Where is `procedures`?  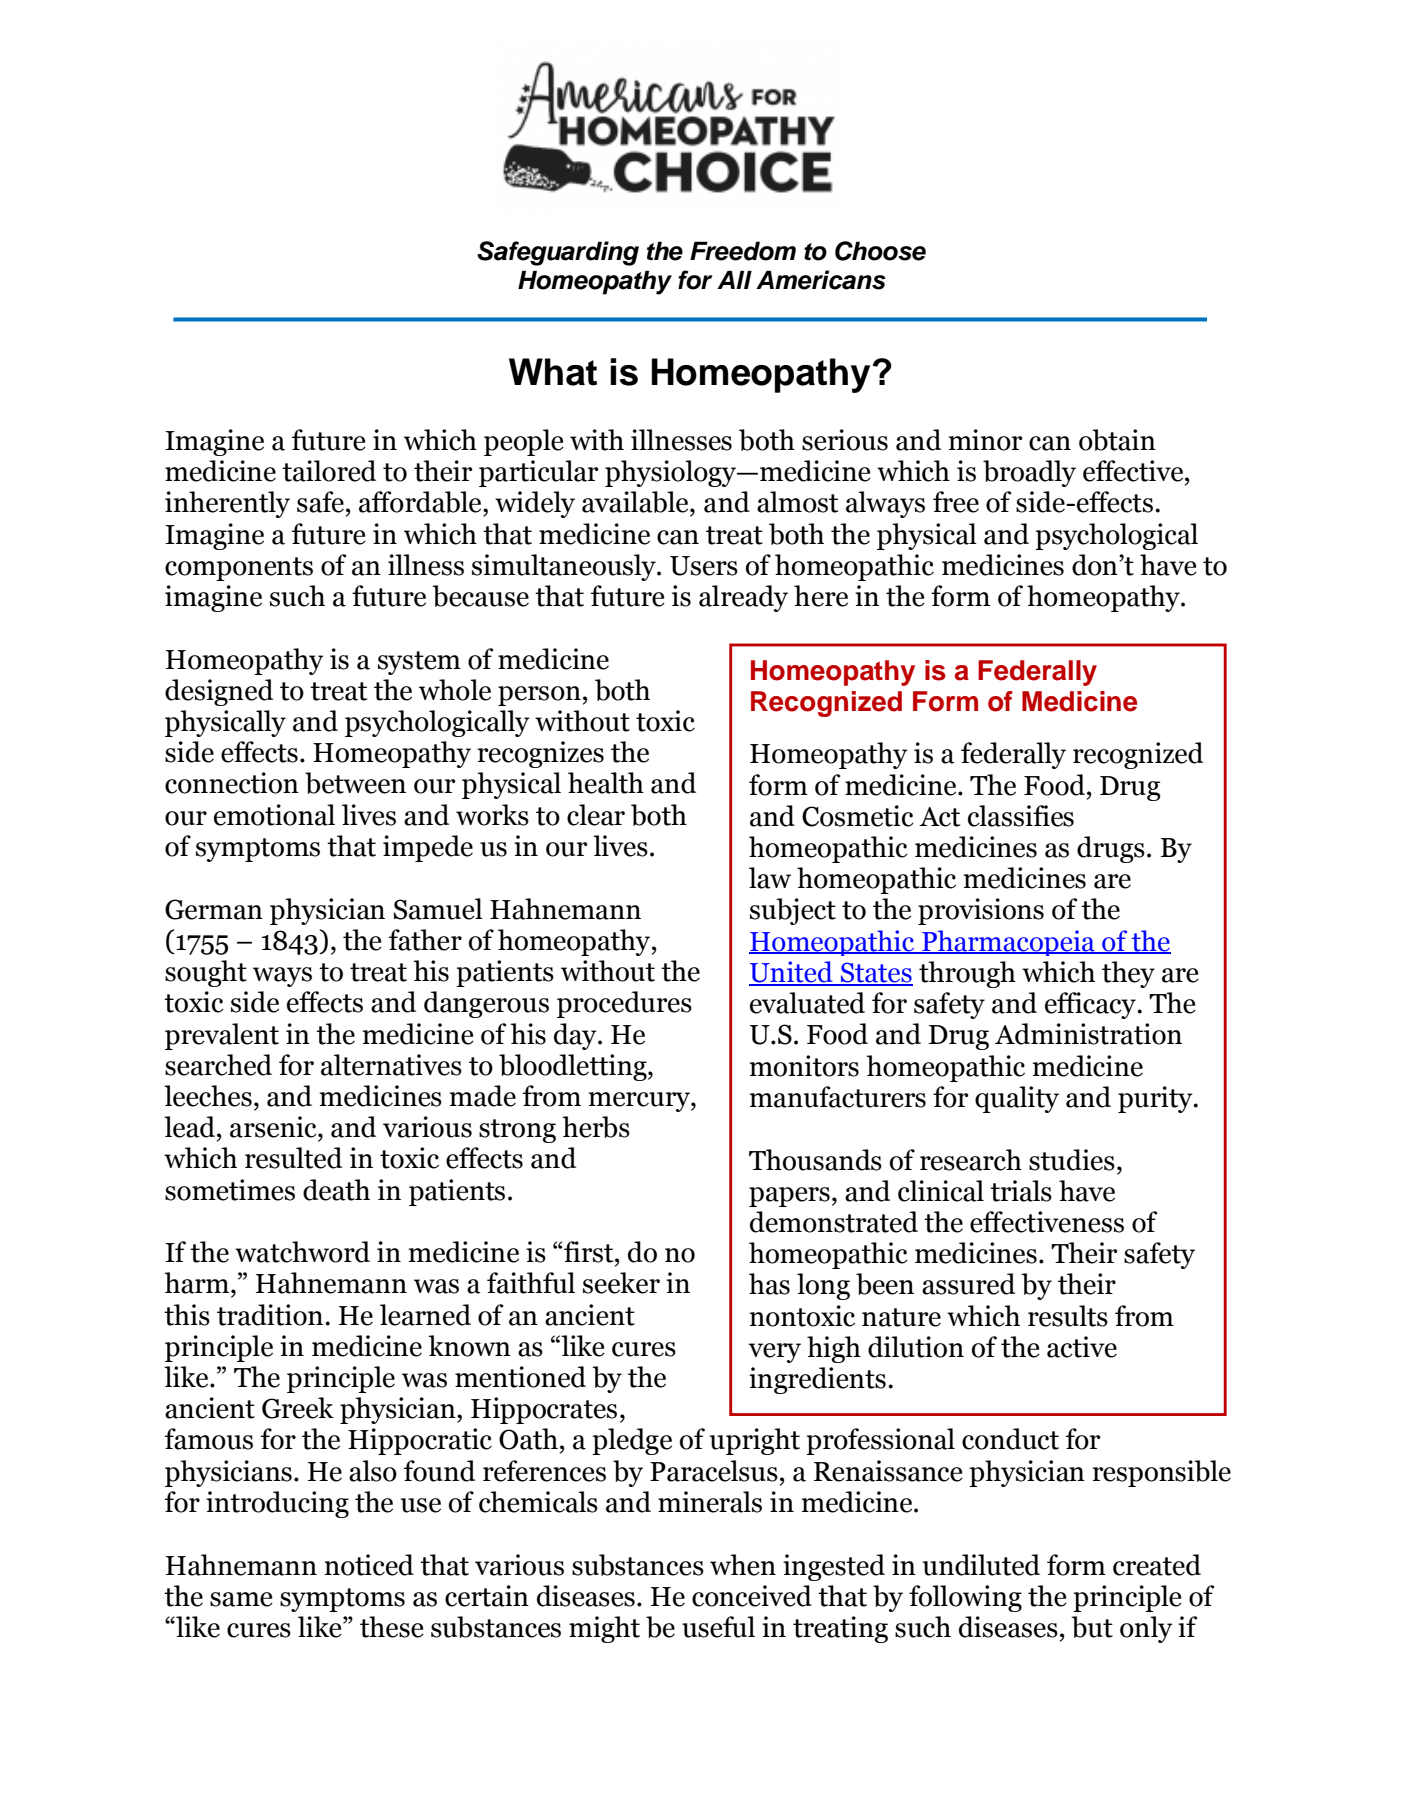
procedures is located at coordinates (624, 1004).
